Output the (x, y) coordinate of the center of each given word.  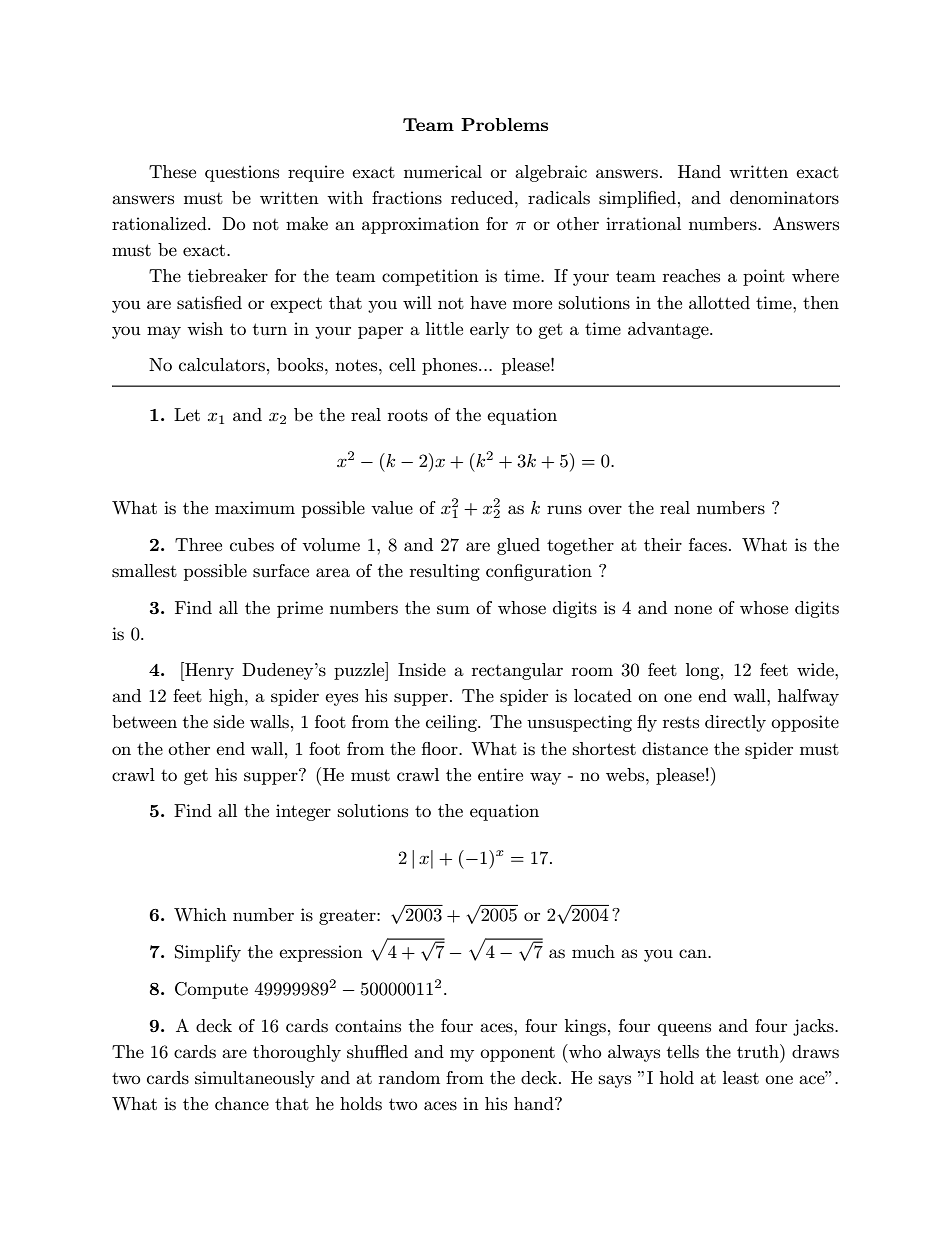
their (663, 544)
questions (242, 173)
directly (735, 723)
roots (408, 415)
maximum (255, 507)
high (227, 697)
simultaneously (255, 1079)
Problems (504, 124)
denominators (784, 198)
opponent (517, 1054)
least (741, 1078)
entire (500, 774)
